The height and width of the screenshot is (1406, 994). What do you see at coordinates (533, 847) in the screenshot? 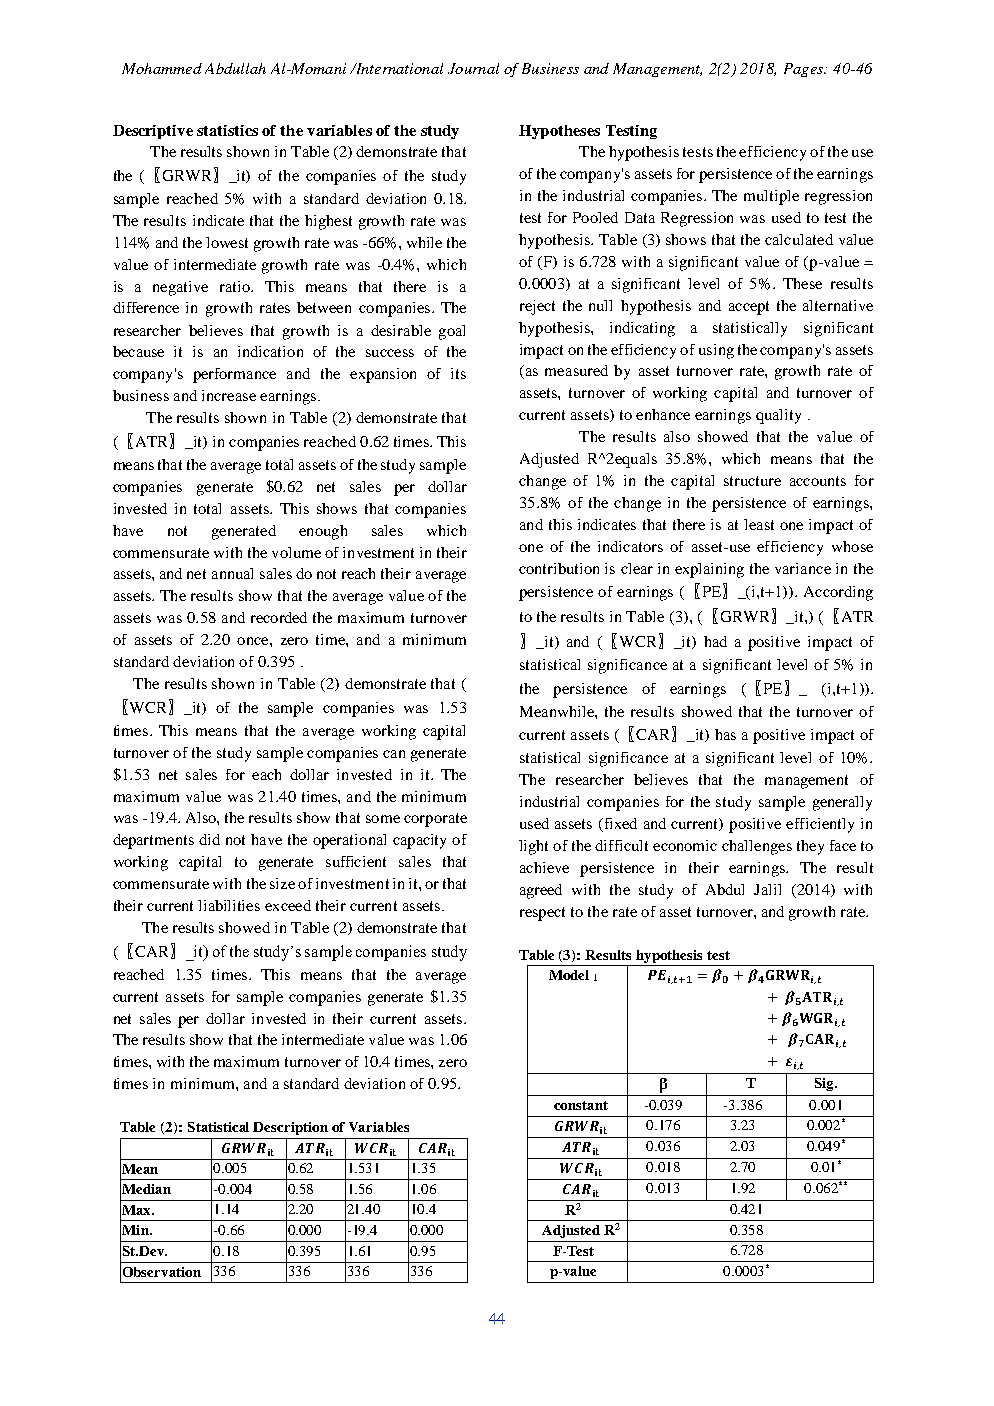
I see `light` at bounding box center [533, 847].
